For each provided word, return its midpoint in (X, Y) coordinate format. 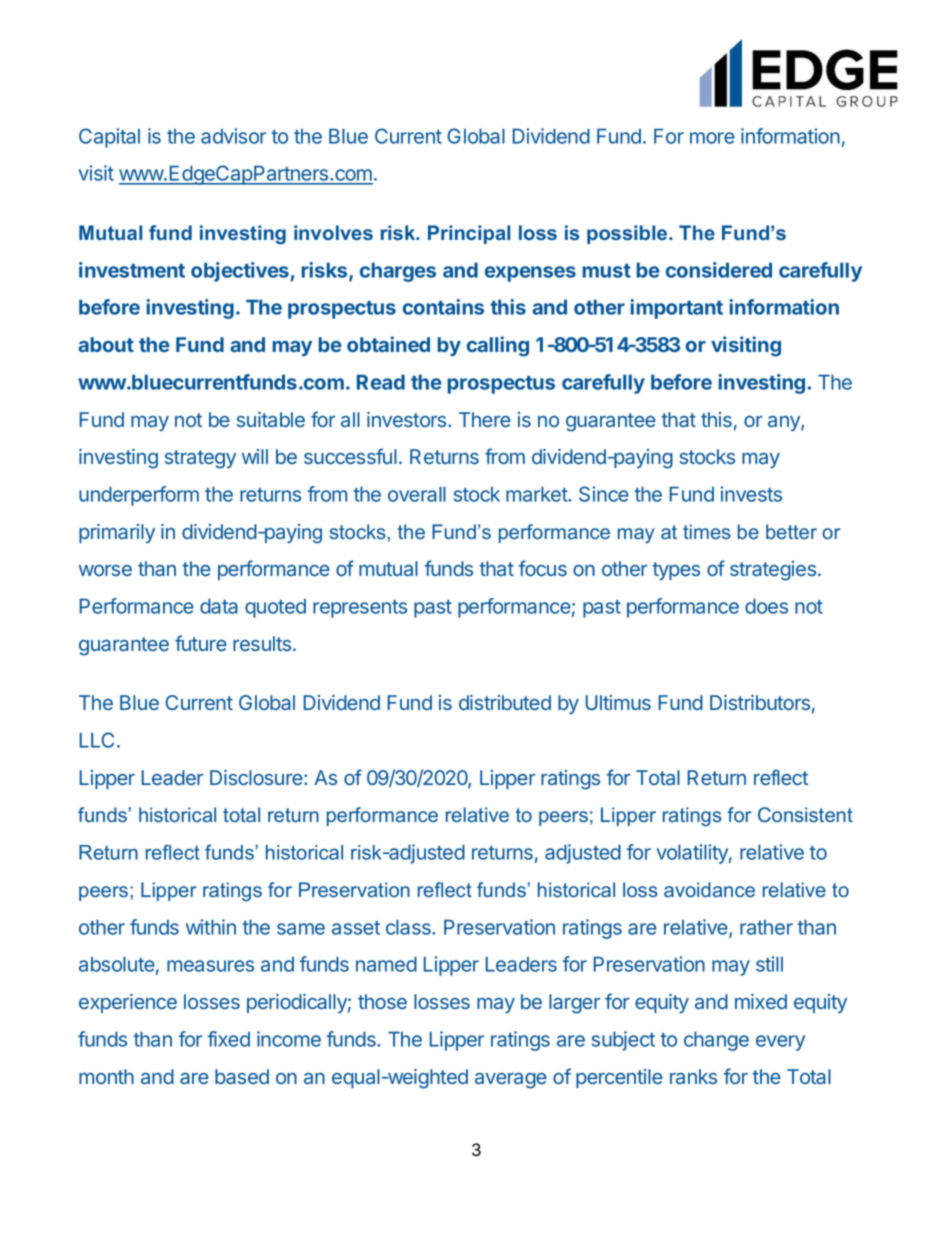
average (511, 1081)
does (766, 606)
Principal (469, 234)
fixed (228, 1039)
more (712, 138)
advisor (233, 136)
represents (360, 609)
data (219, 606)
